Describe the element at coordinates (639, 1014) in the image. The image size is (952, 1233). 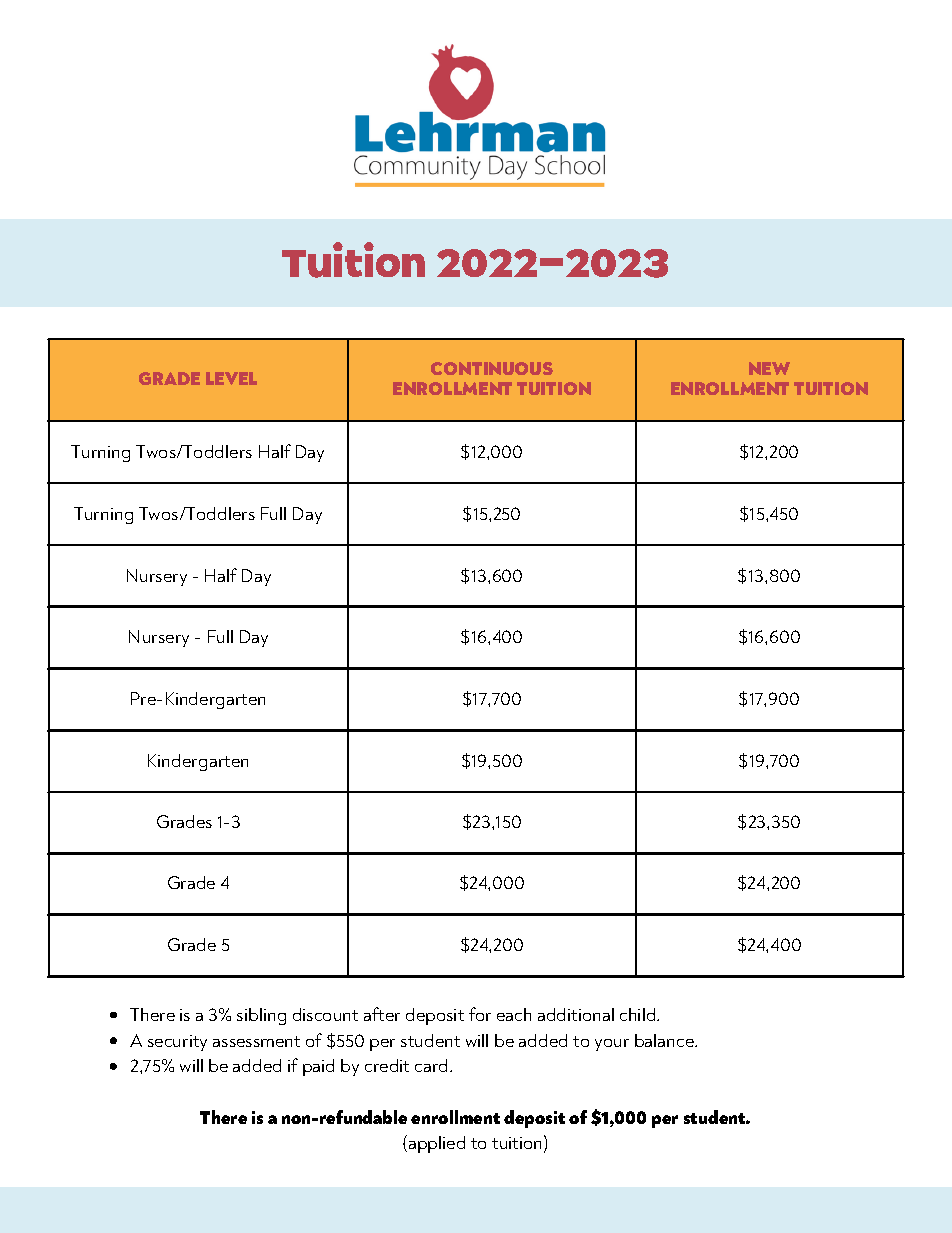
I see `child` at that location.
